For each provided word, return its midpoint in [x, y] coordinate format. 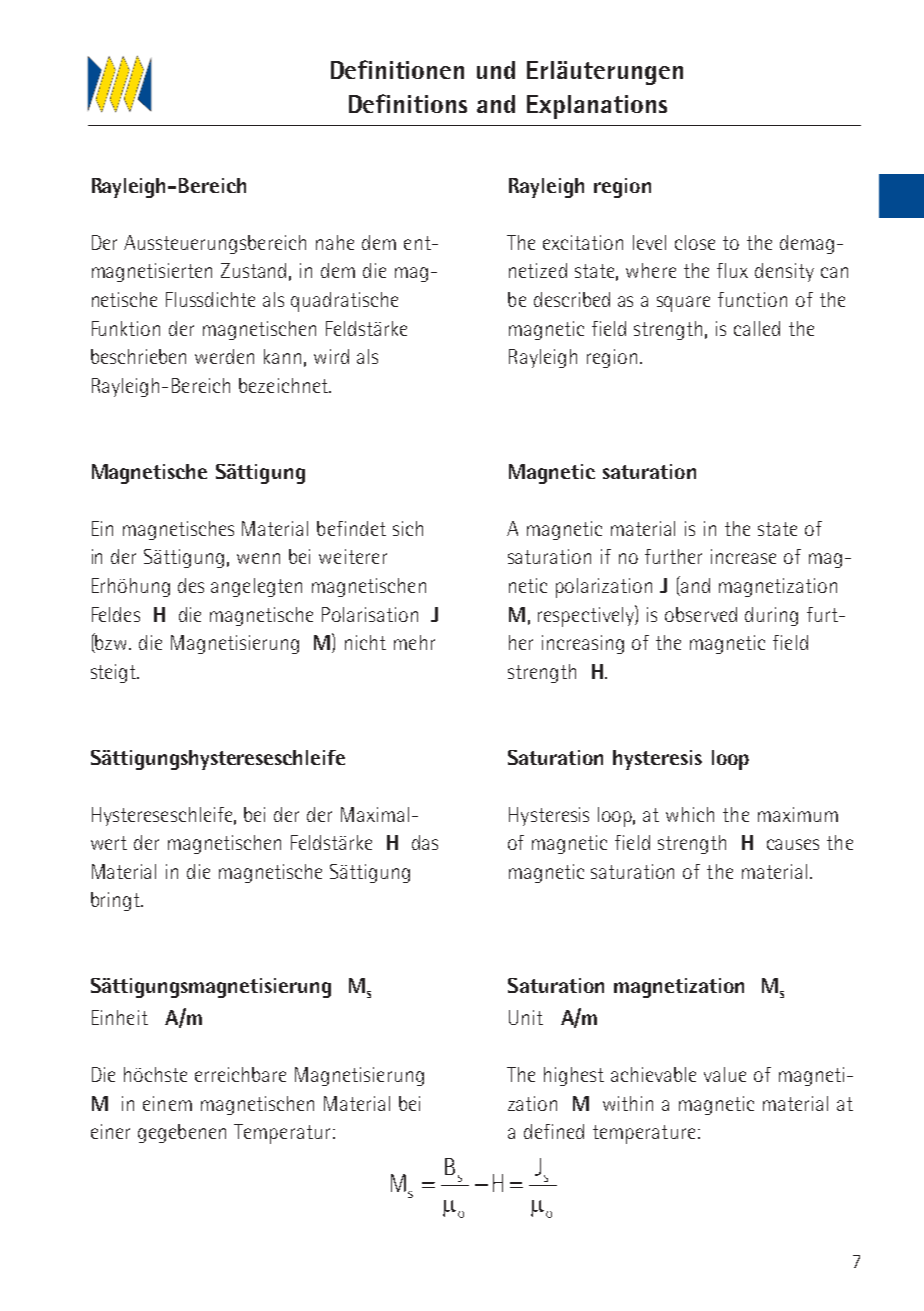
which [690, 814]
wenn [258, 558]
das [425, 842]
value [725, 1074]
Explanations [597, 107]
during [771, 616]
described [572, 299]
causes [793, 844]
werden [224, 356]
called [757, 328]
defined [554, 1131]
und [496, 70]
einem [167, 1103]
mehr [414, 642]
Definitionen [397, 69]
